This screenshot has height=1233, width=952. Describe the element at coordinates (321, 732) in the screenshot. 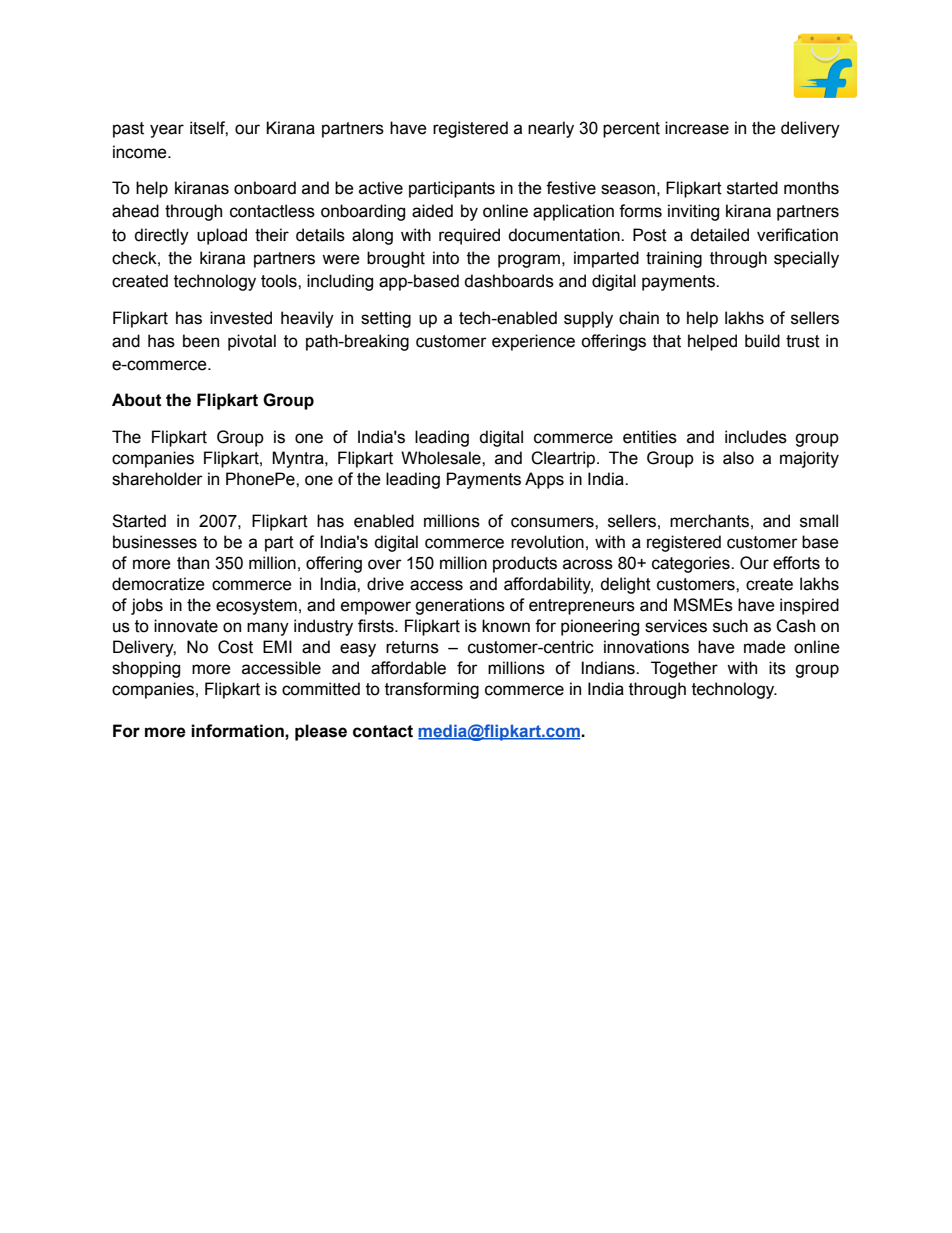

I see `please` at that location.
